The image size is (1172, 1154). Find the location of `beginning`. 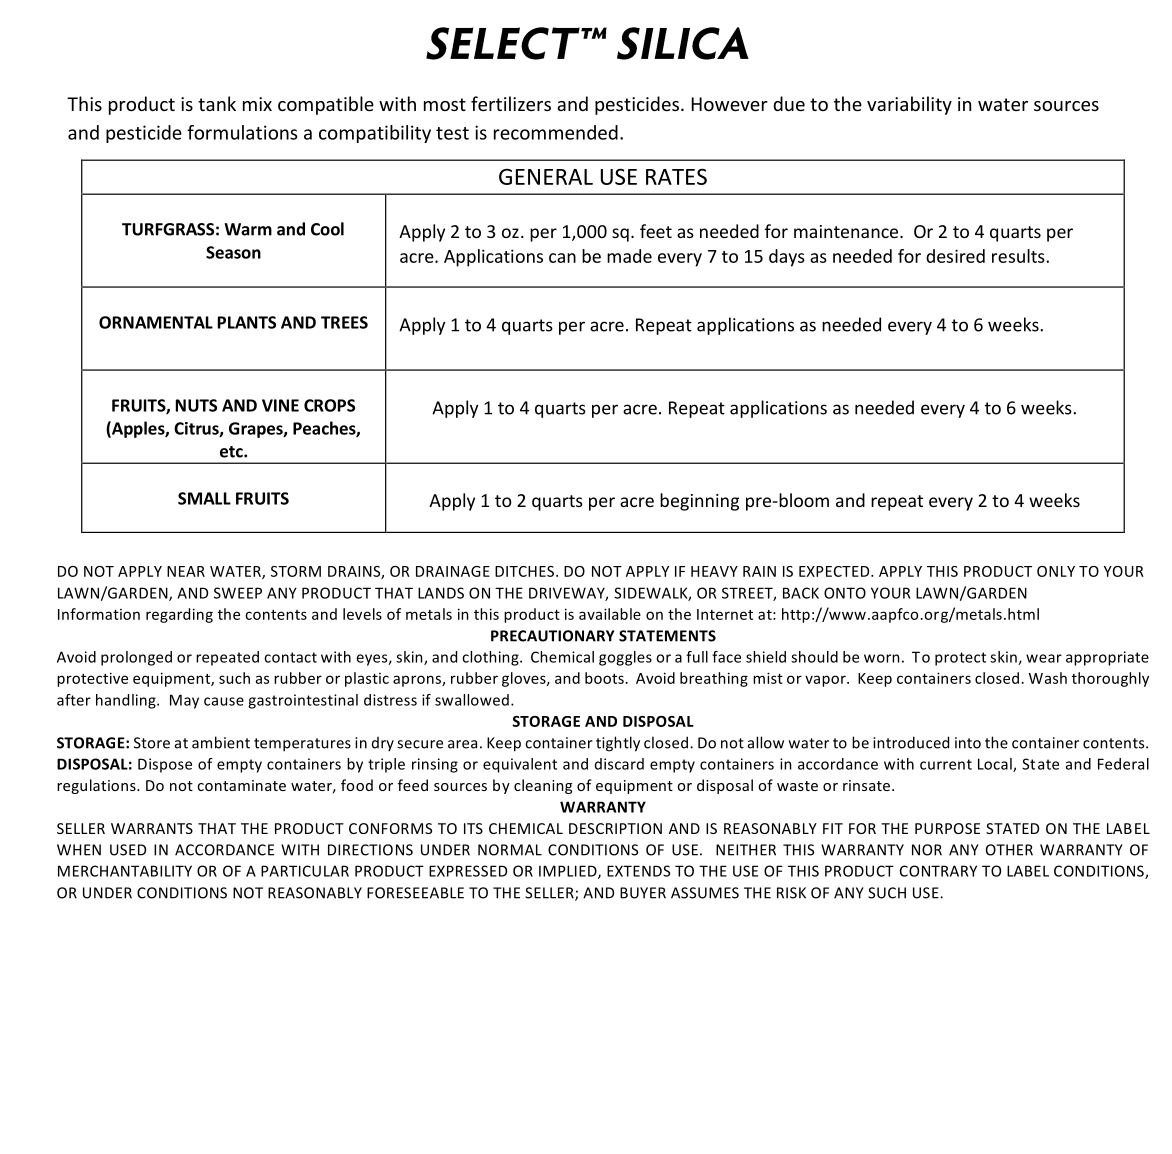

beginning is located at coordinates (699, 502).
